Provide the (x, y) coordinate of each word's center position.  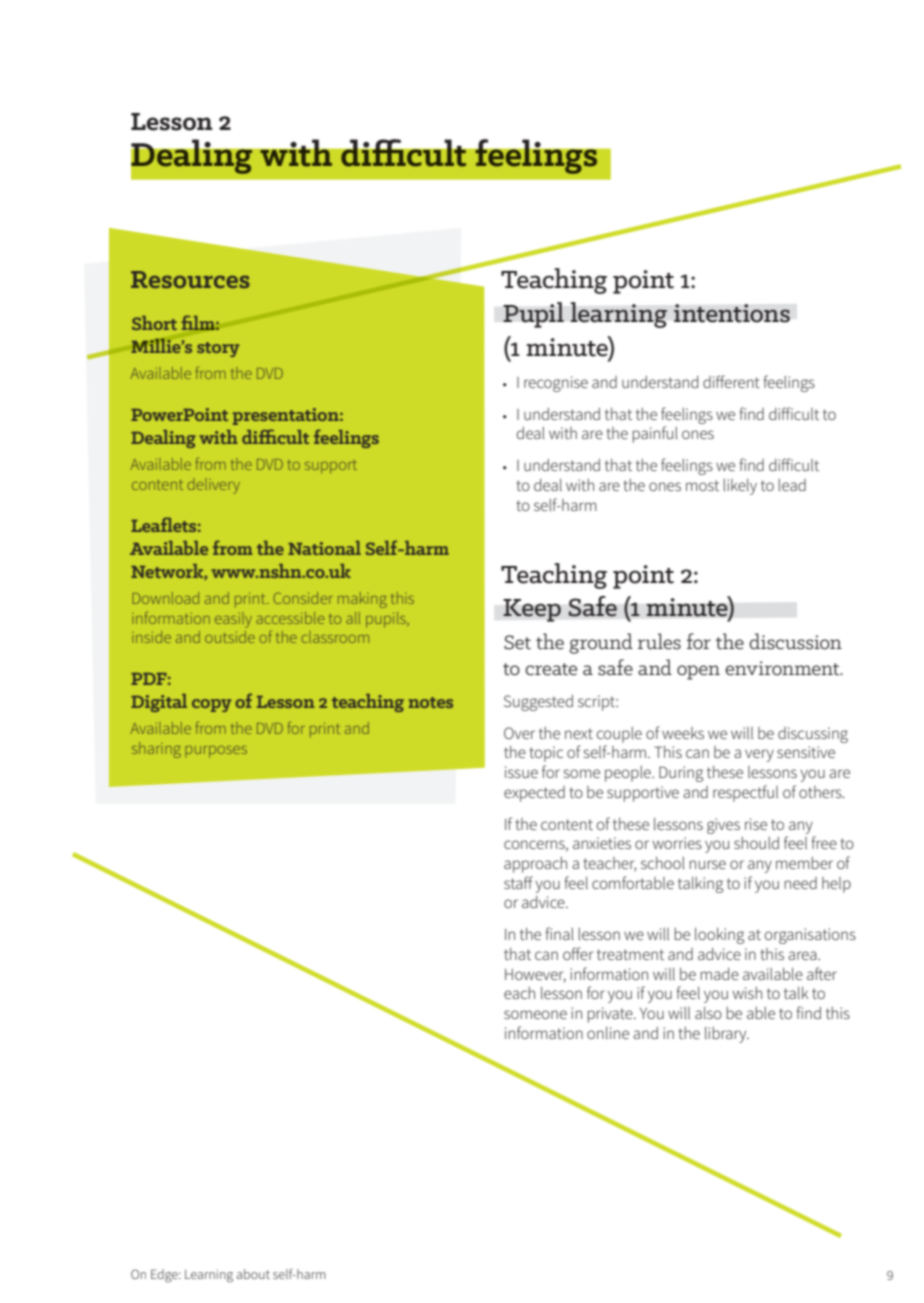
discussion (795, 641)
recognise (556, 384)
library (727, 1035)
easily (233, 620)
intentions (732, 313)
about (253, 1274)
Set (517, 642)
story (218, 349)
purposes (216, 752)
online (608, 1033)
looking (719, 936)
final (559, 933)
